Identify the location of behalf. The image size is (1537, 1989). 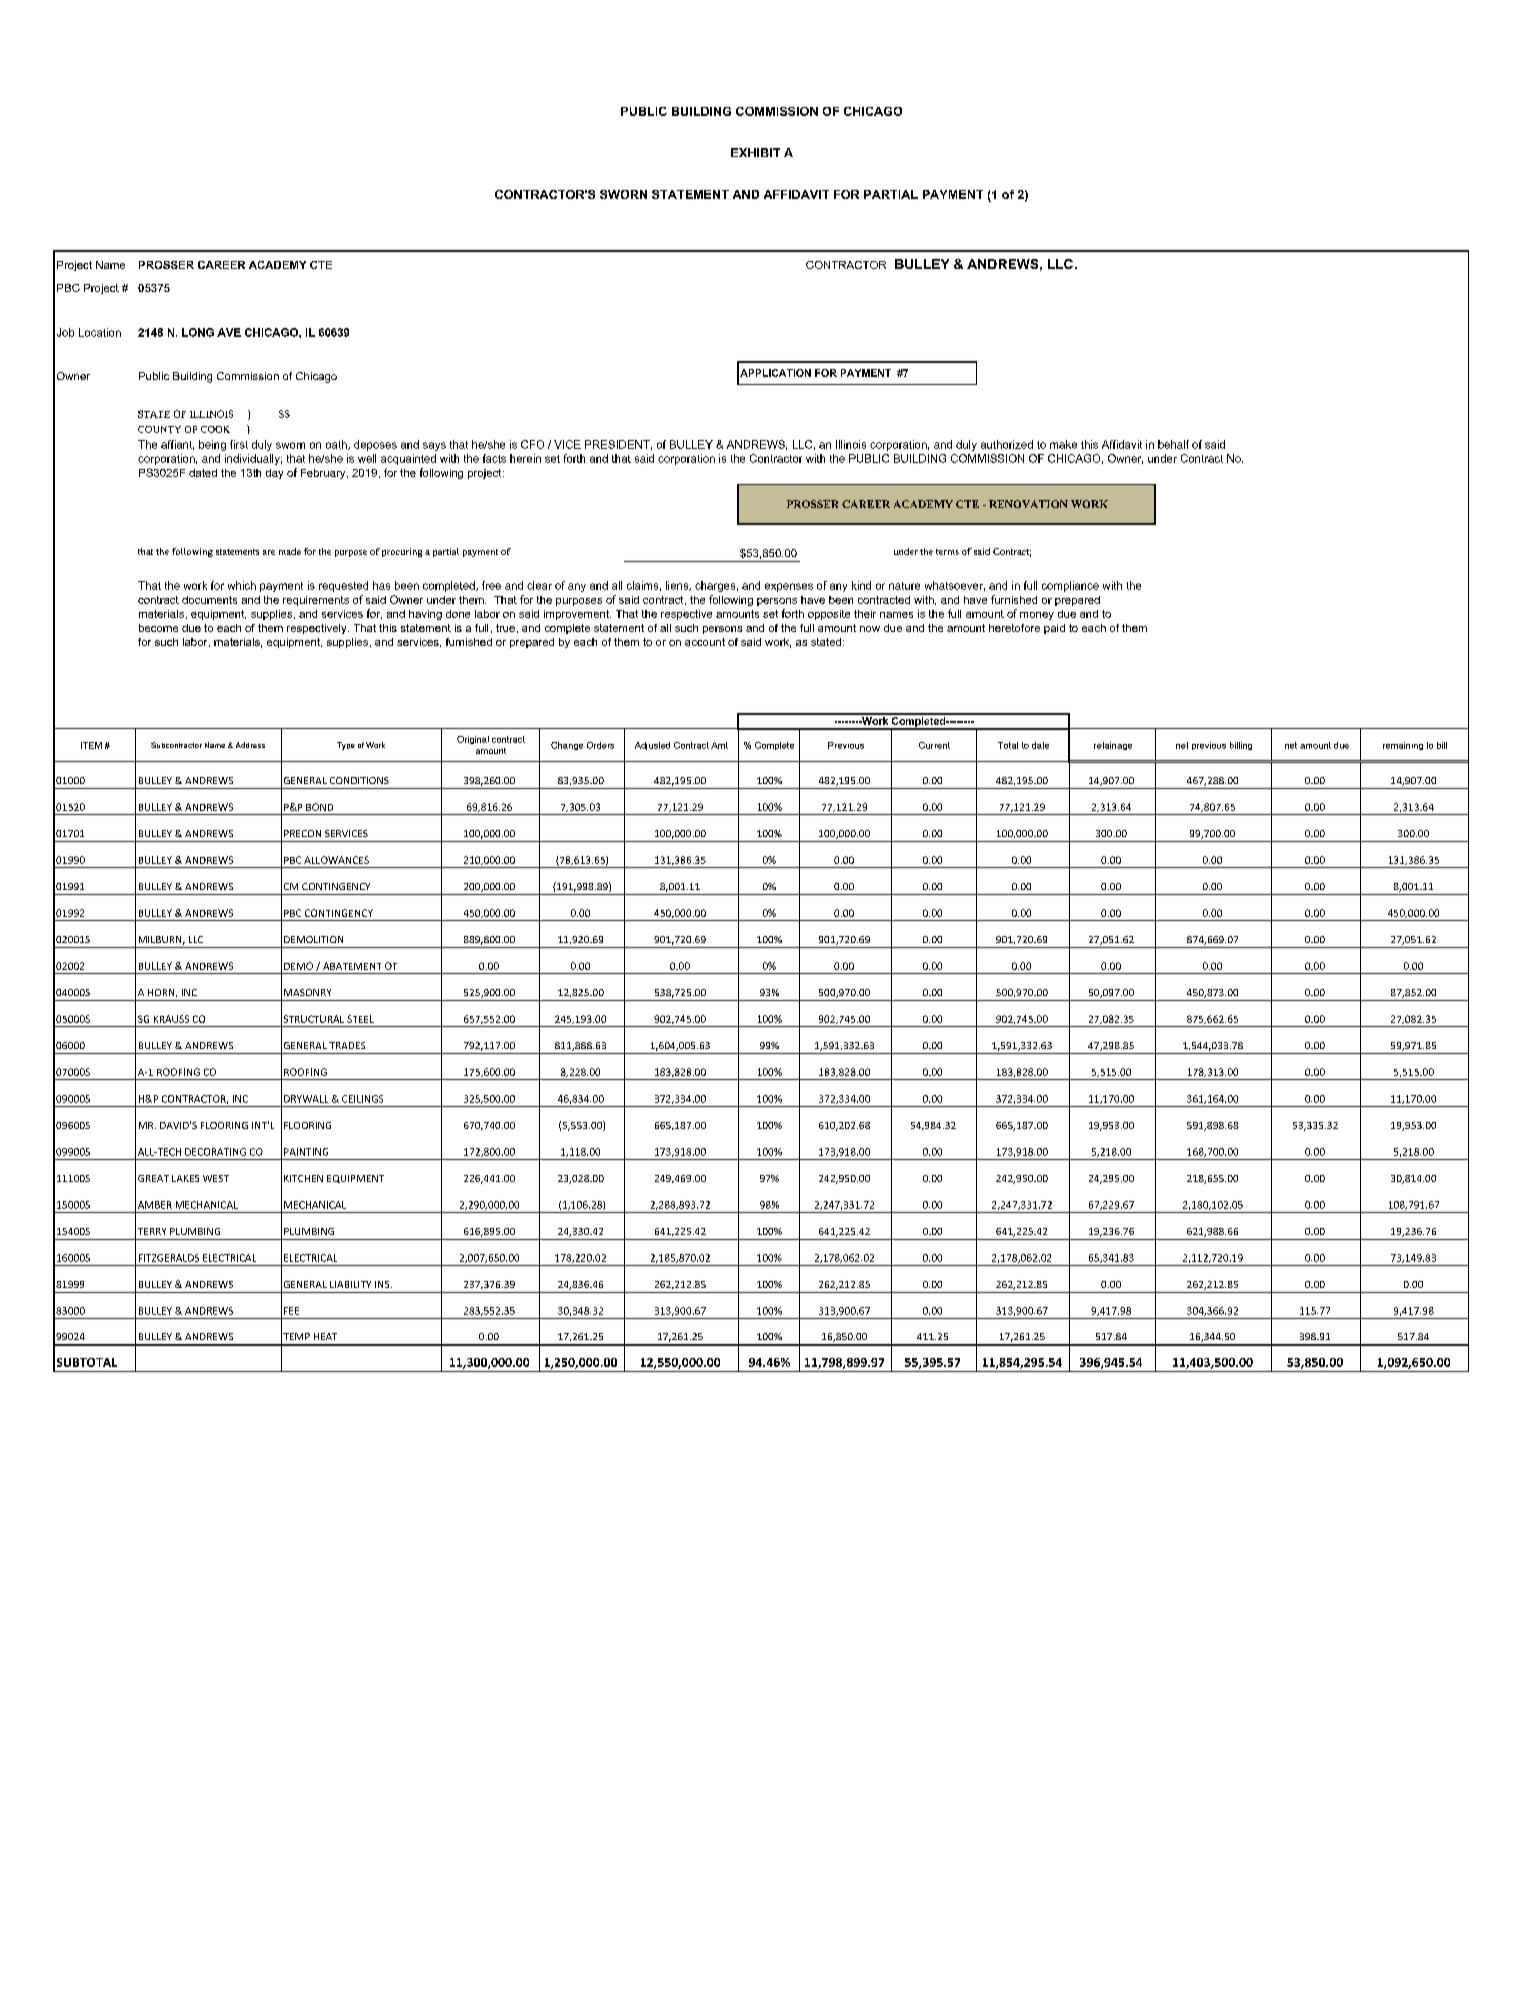
(1173, 444).
